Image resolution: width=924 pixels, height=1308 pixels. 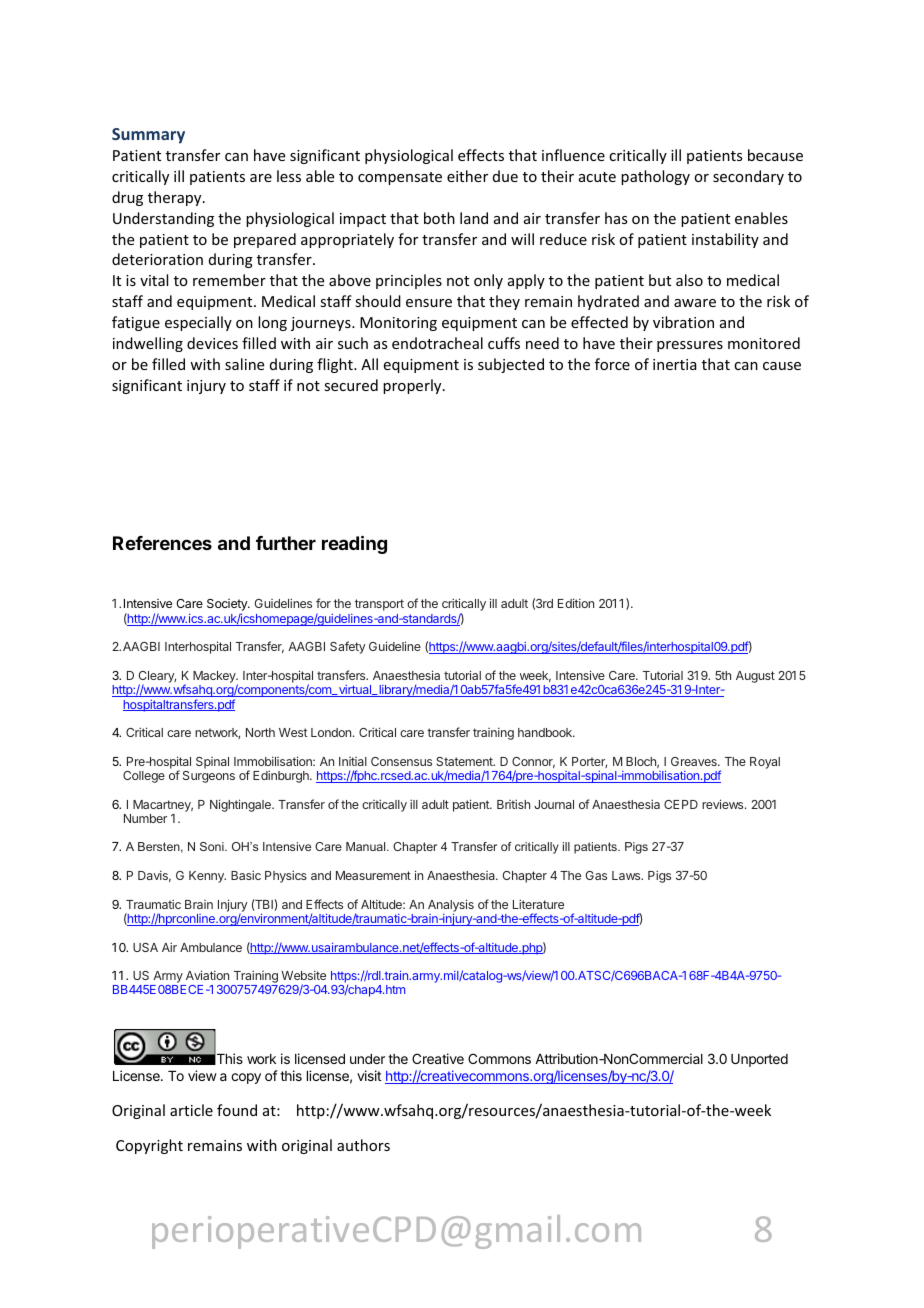 I want to click on either, so click(x=467, y=176).
